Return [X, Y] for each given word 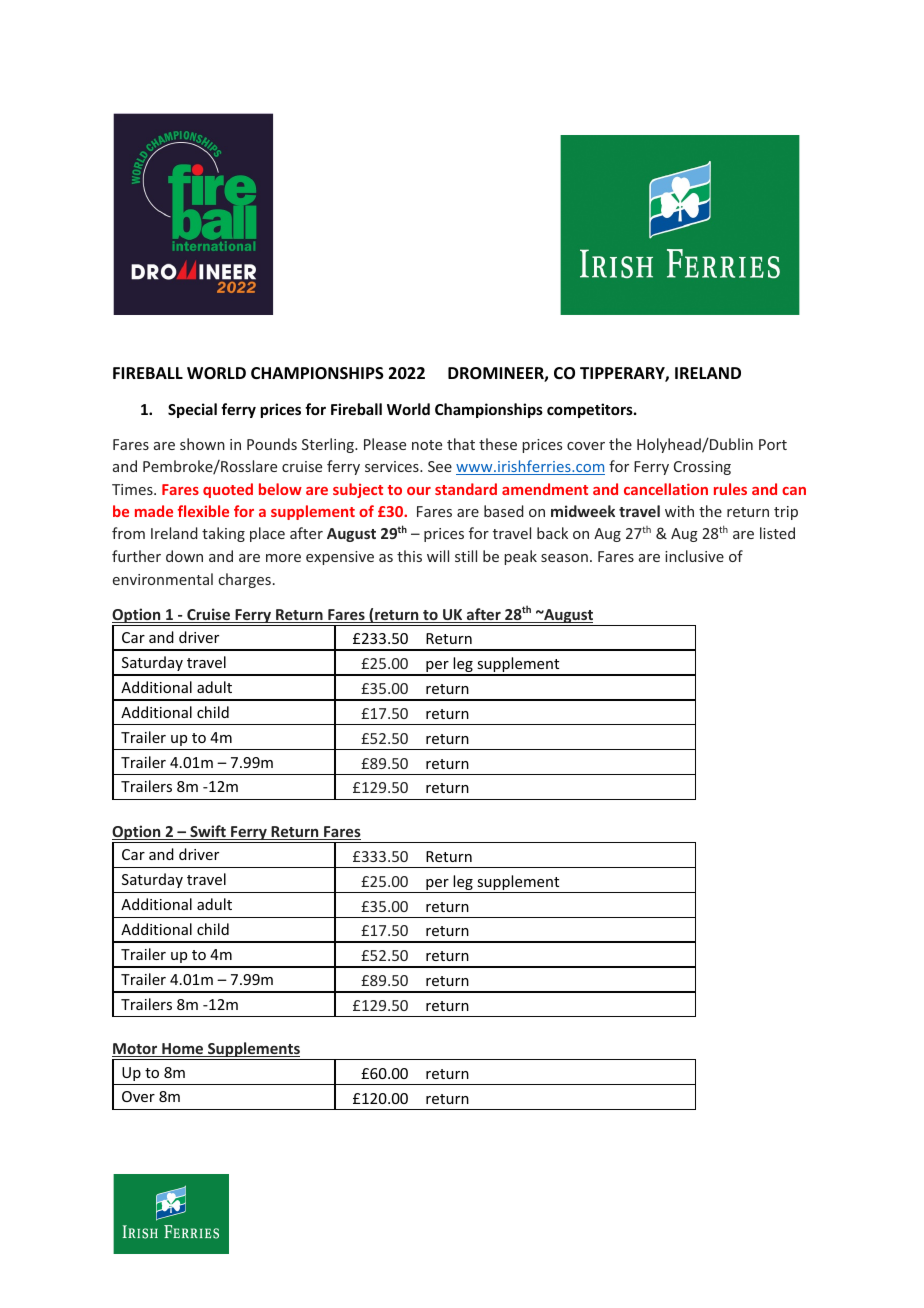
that [461, 444]
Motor [136, 1050]
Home [183, 1050]
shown [202, 444]
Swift [208, 832]
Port [773, 444]
